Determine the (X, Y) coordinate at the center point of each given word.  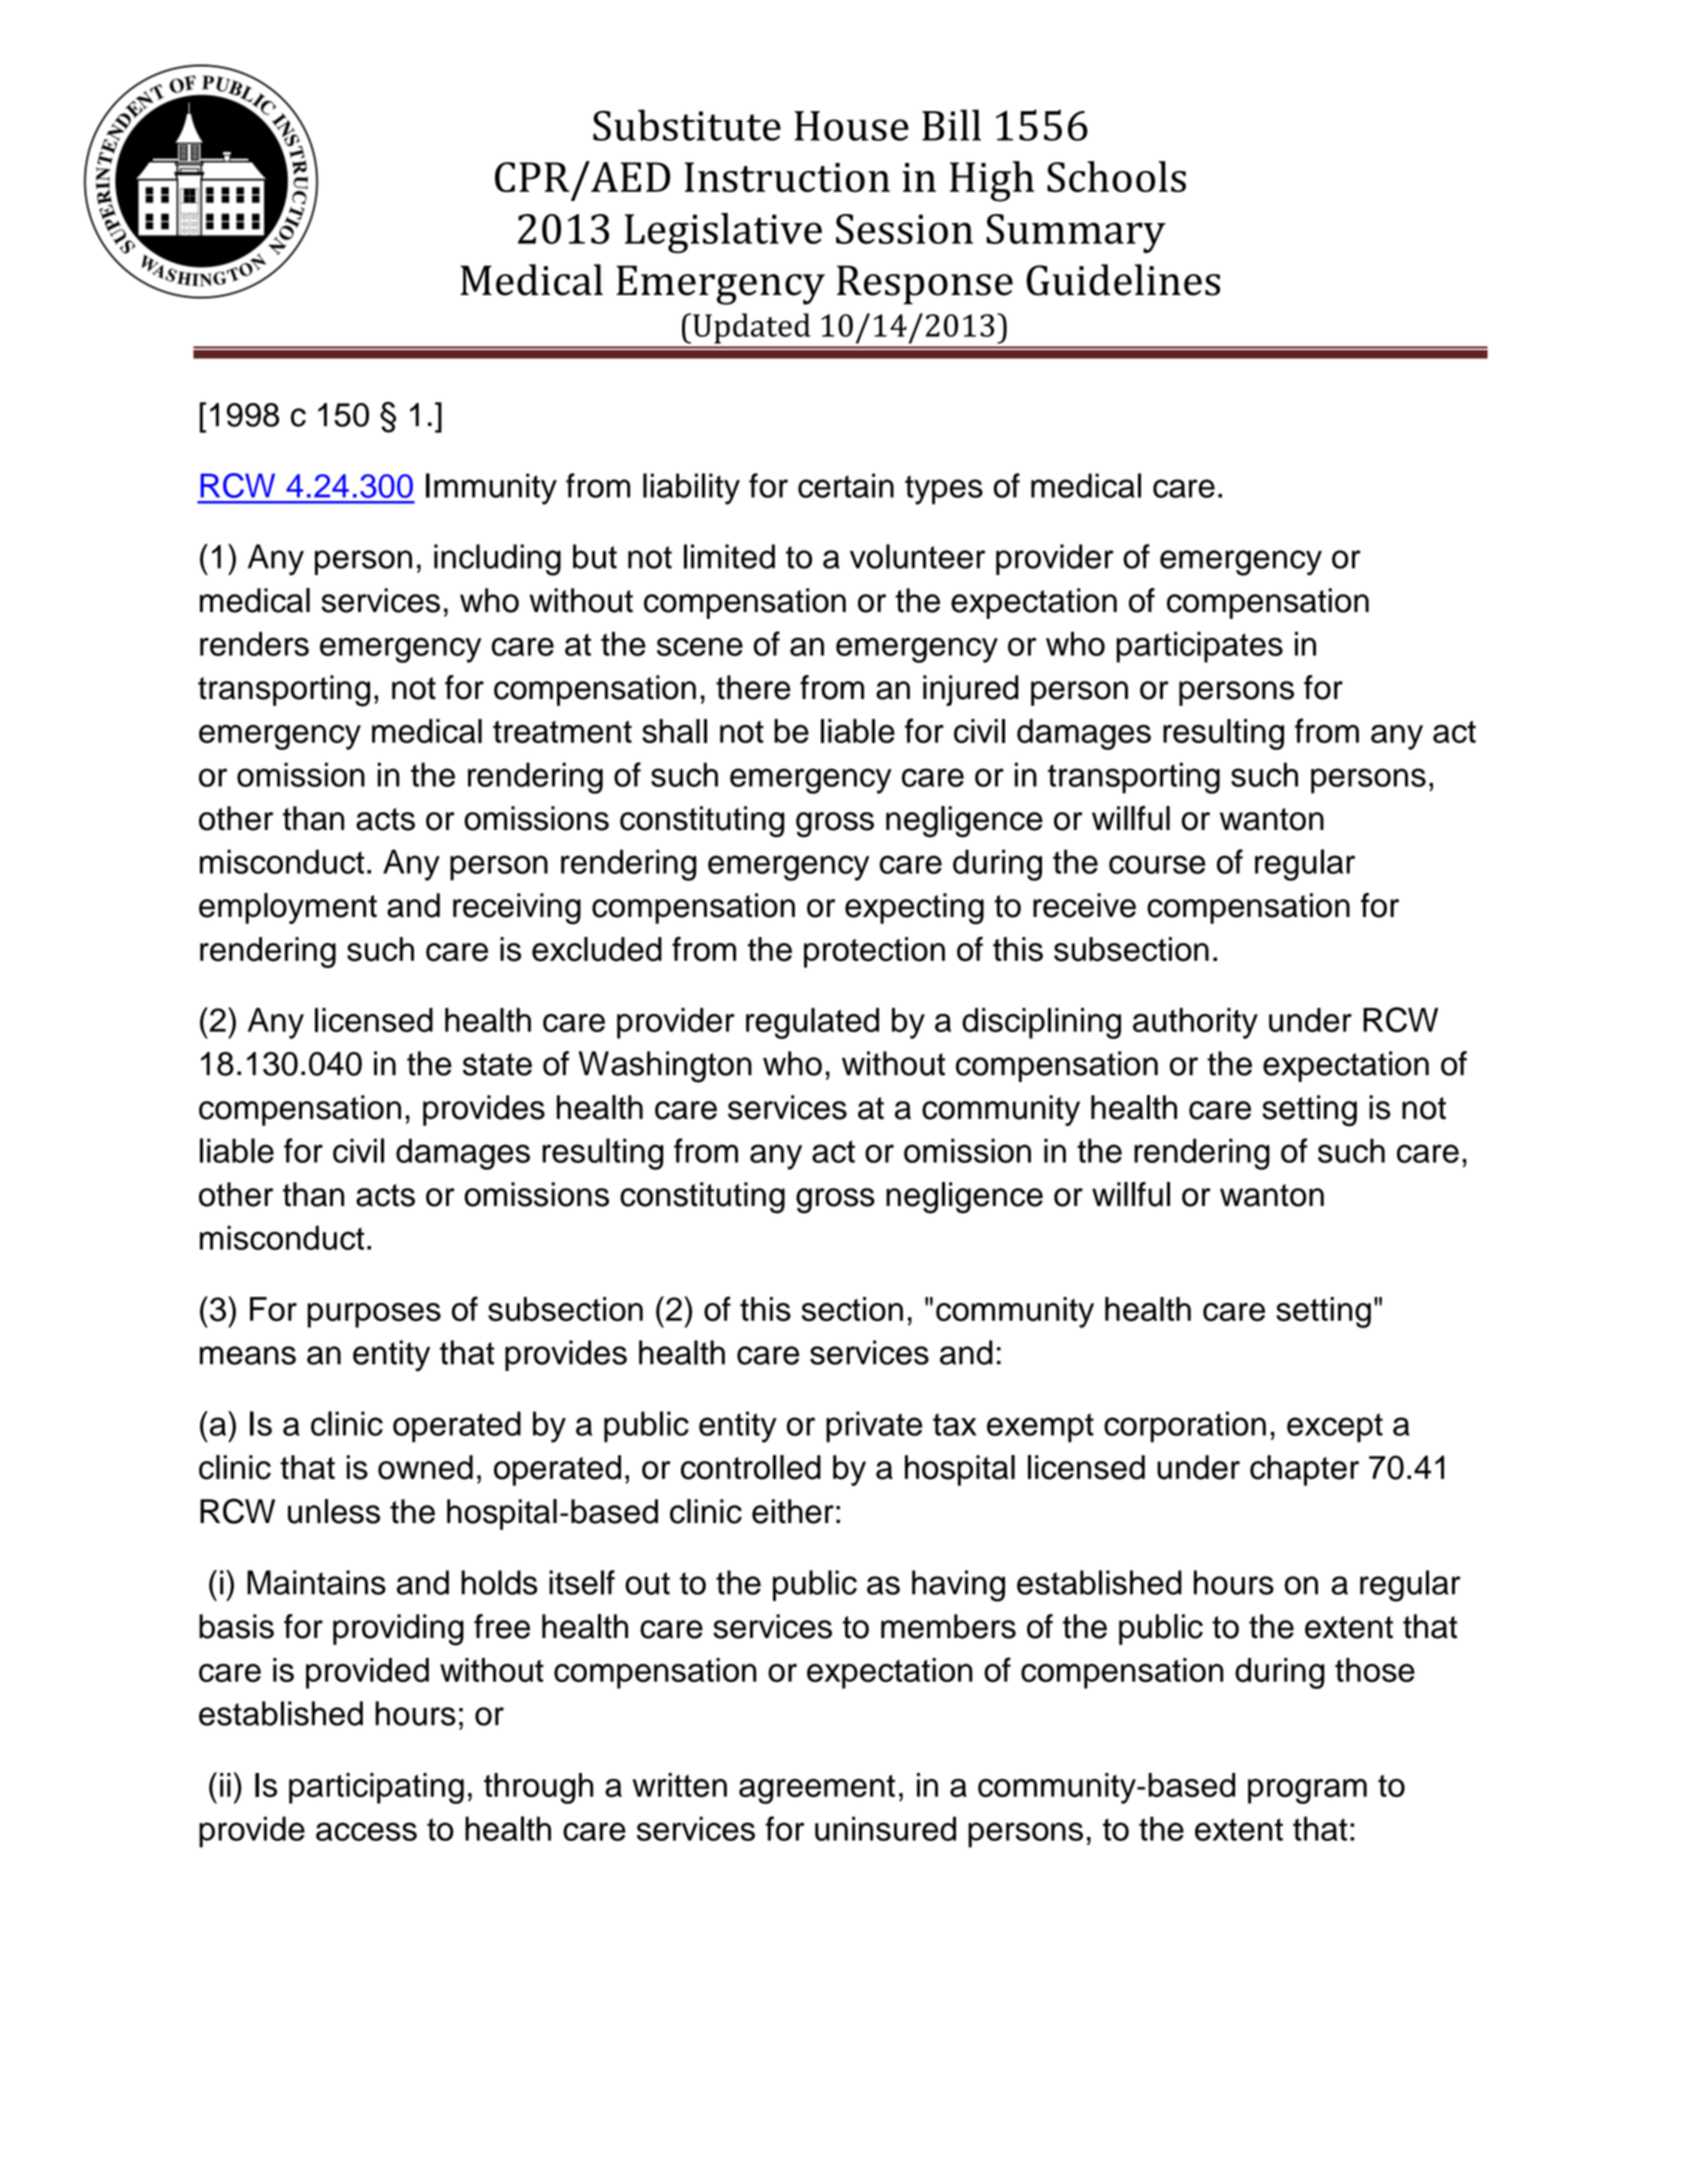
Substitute (687, 125)
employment (288, 908)
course (1157, 864)
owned (425, 1467)
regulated (812, 1023)
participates (1199, 647)
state (497, 1064)
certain (846, 485)
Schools (1116, 176)
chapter (1304, 1470)
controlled (751, 1467)
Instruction (787, 177)
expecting (914, 909)
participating (376, 1788)
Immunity (491, 489)
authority (1195, 1023)
